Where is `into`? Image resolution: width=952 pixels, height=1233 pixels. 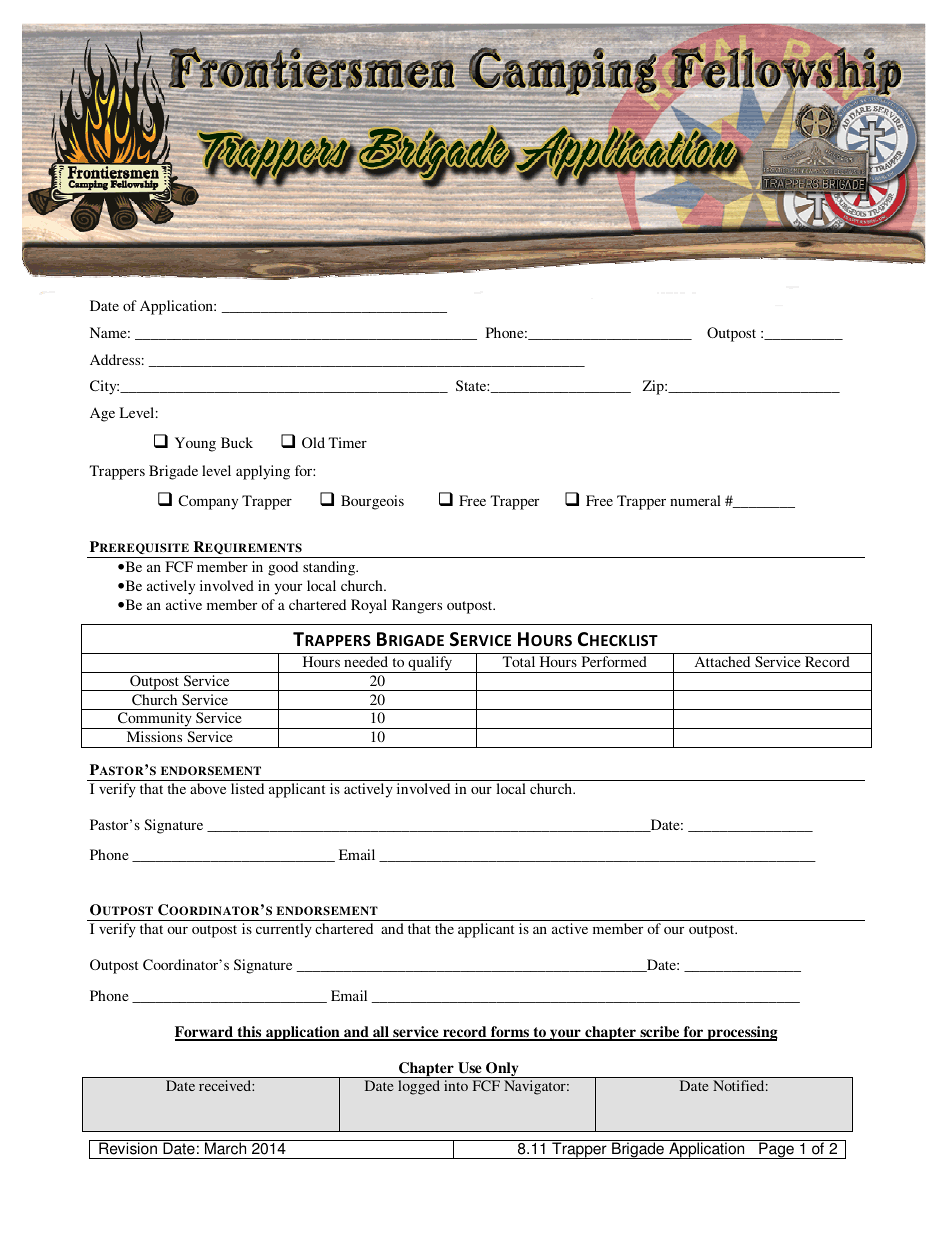 into is located at coordinates (456, 1085).
